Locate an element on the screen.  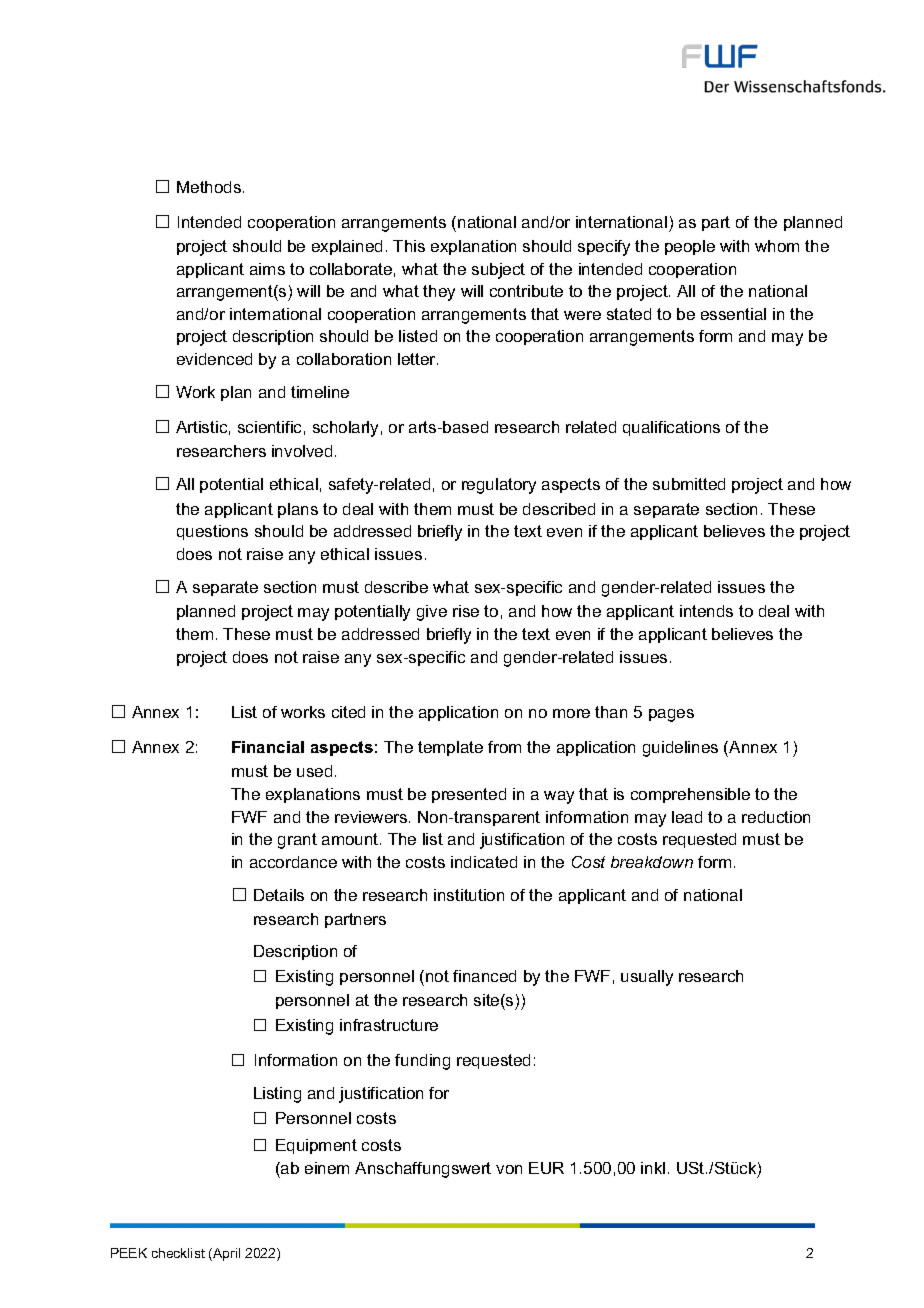
intends is located at coordinates (706, 611).
